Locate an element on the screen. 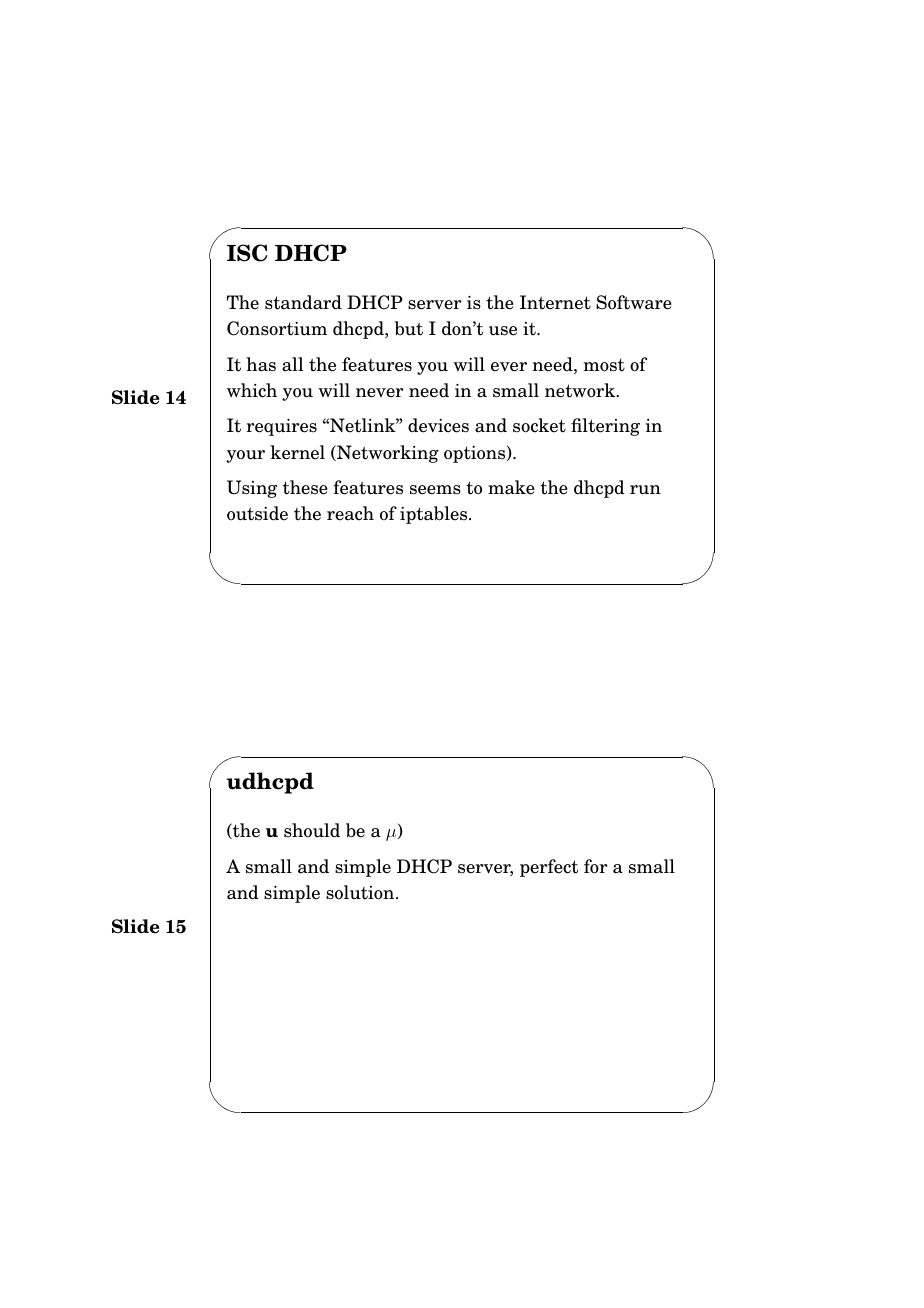 The image size is (924, 1308). should is located at coordinates (312, 830).
